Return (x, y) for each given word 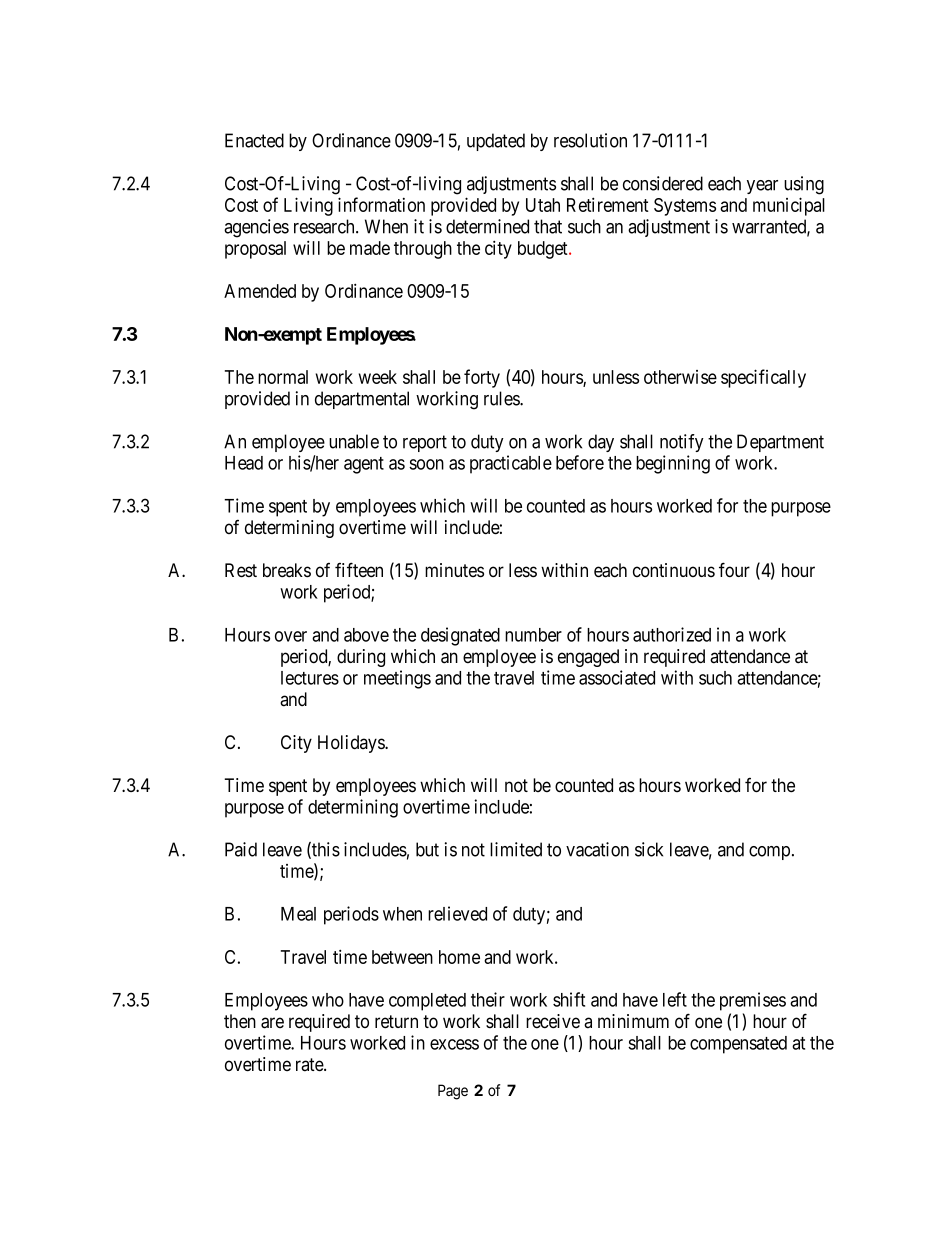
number (533, 635)
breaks (287, 570)
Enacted (254, 140)
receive (553, 1021)
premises (753, 1001)
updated (496, 142)
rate (310, 1065)
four (734, 569)
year (762, 187)
